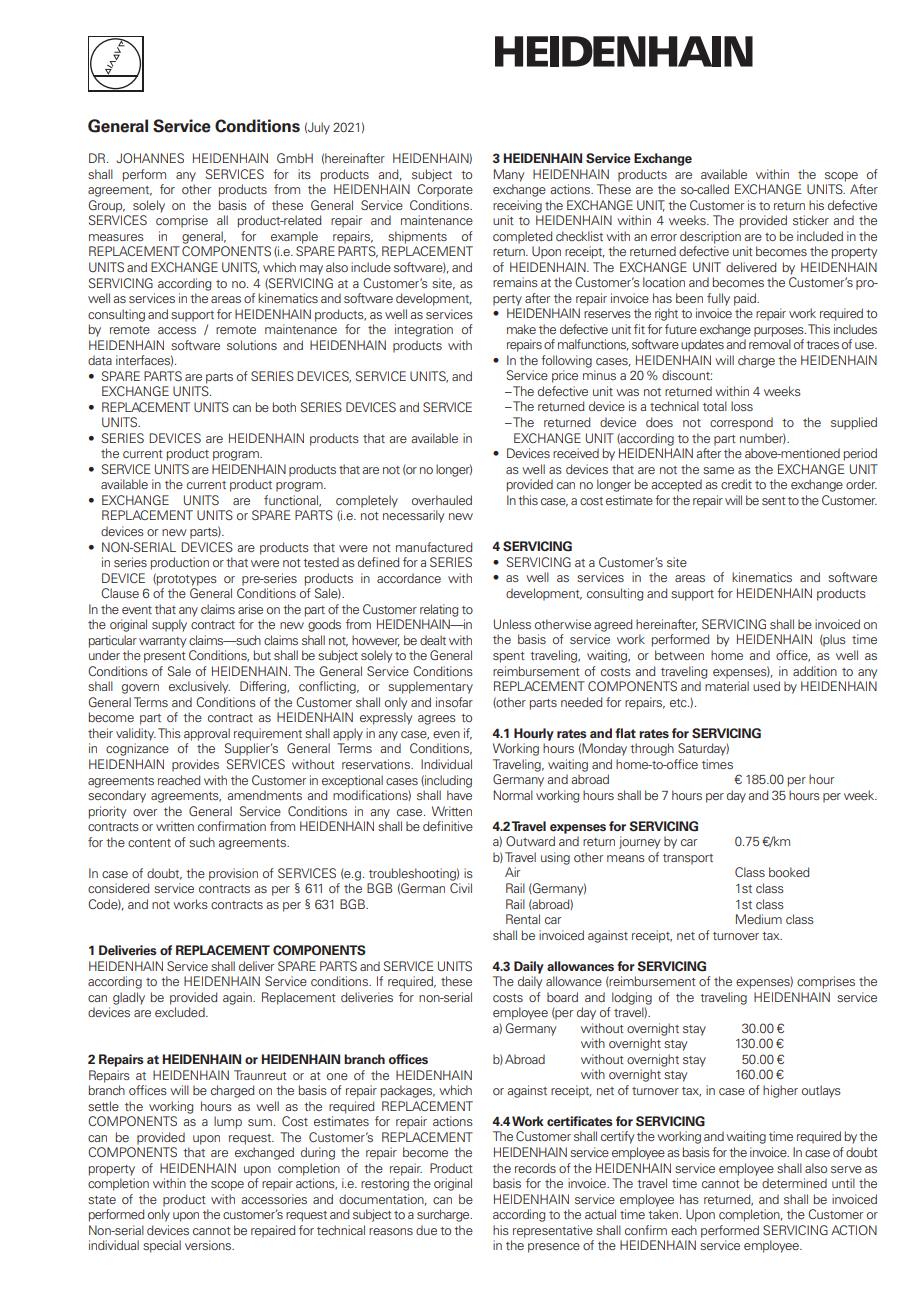 This screenshot has width=924, height=1308. What do you see at coordinates (766, 686) in the screenshot?
I see `used` at bounding box center [766, 686].
